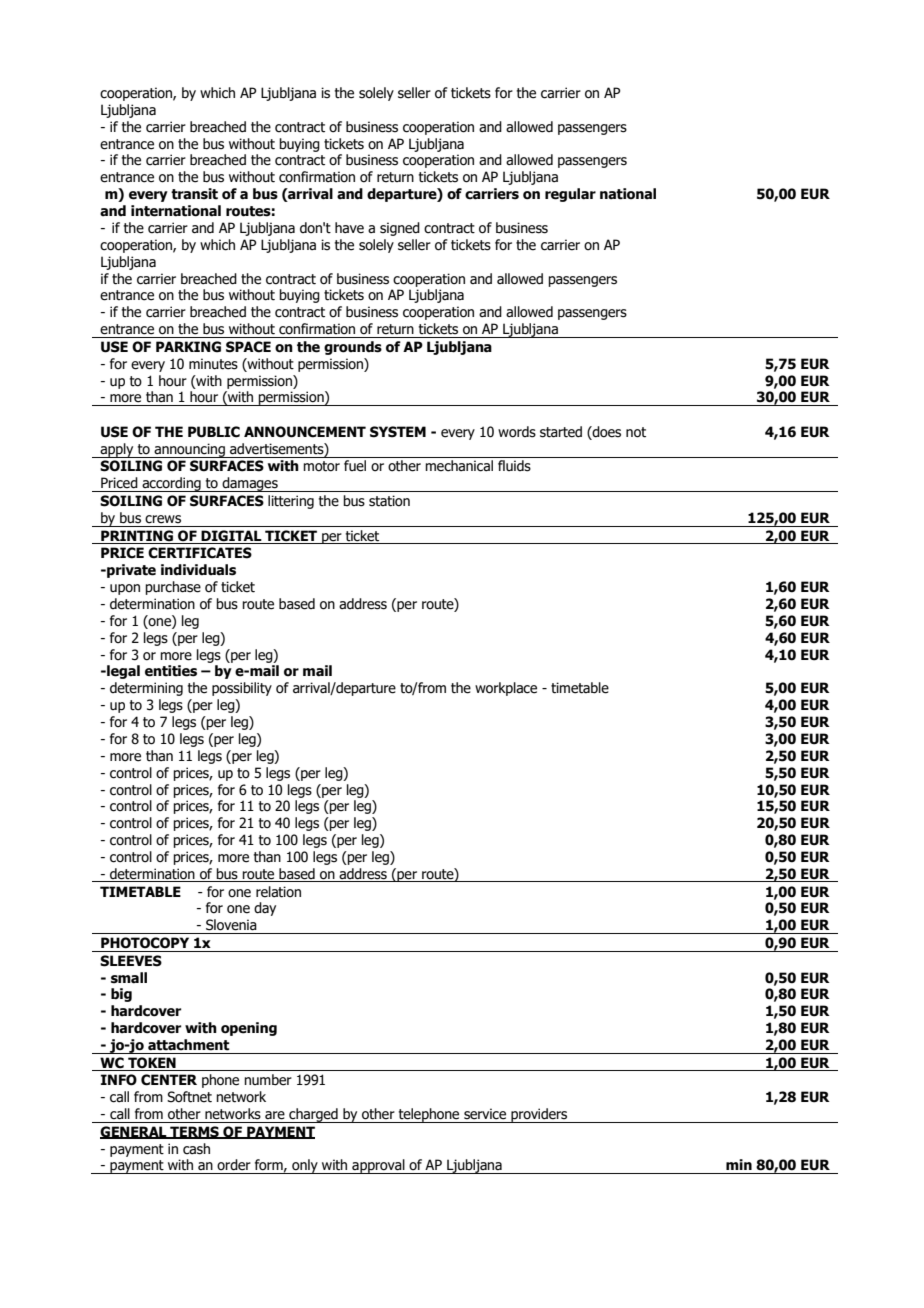 The image size is (924, 1308). What do you see at coordinates (485, 1114) in the image?
I see `service` at bounding box center [485, 1114].
